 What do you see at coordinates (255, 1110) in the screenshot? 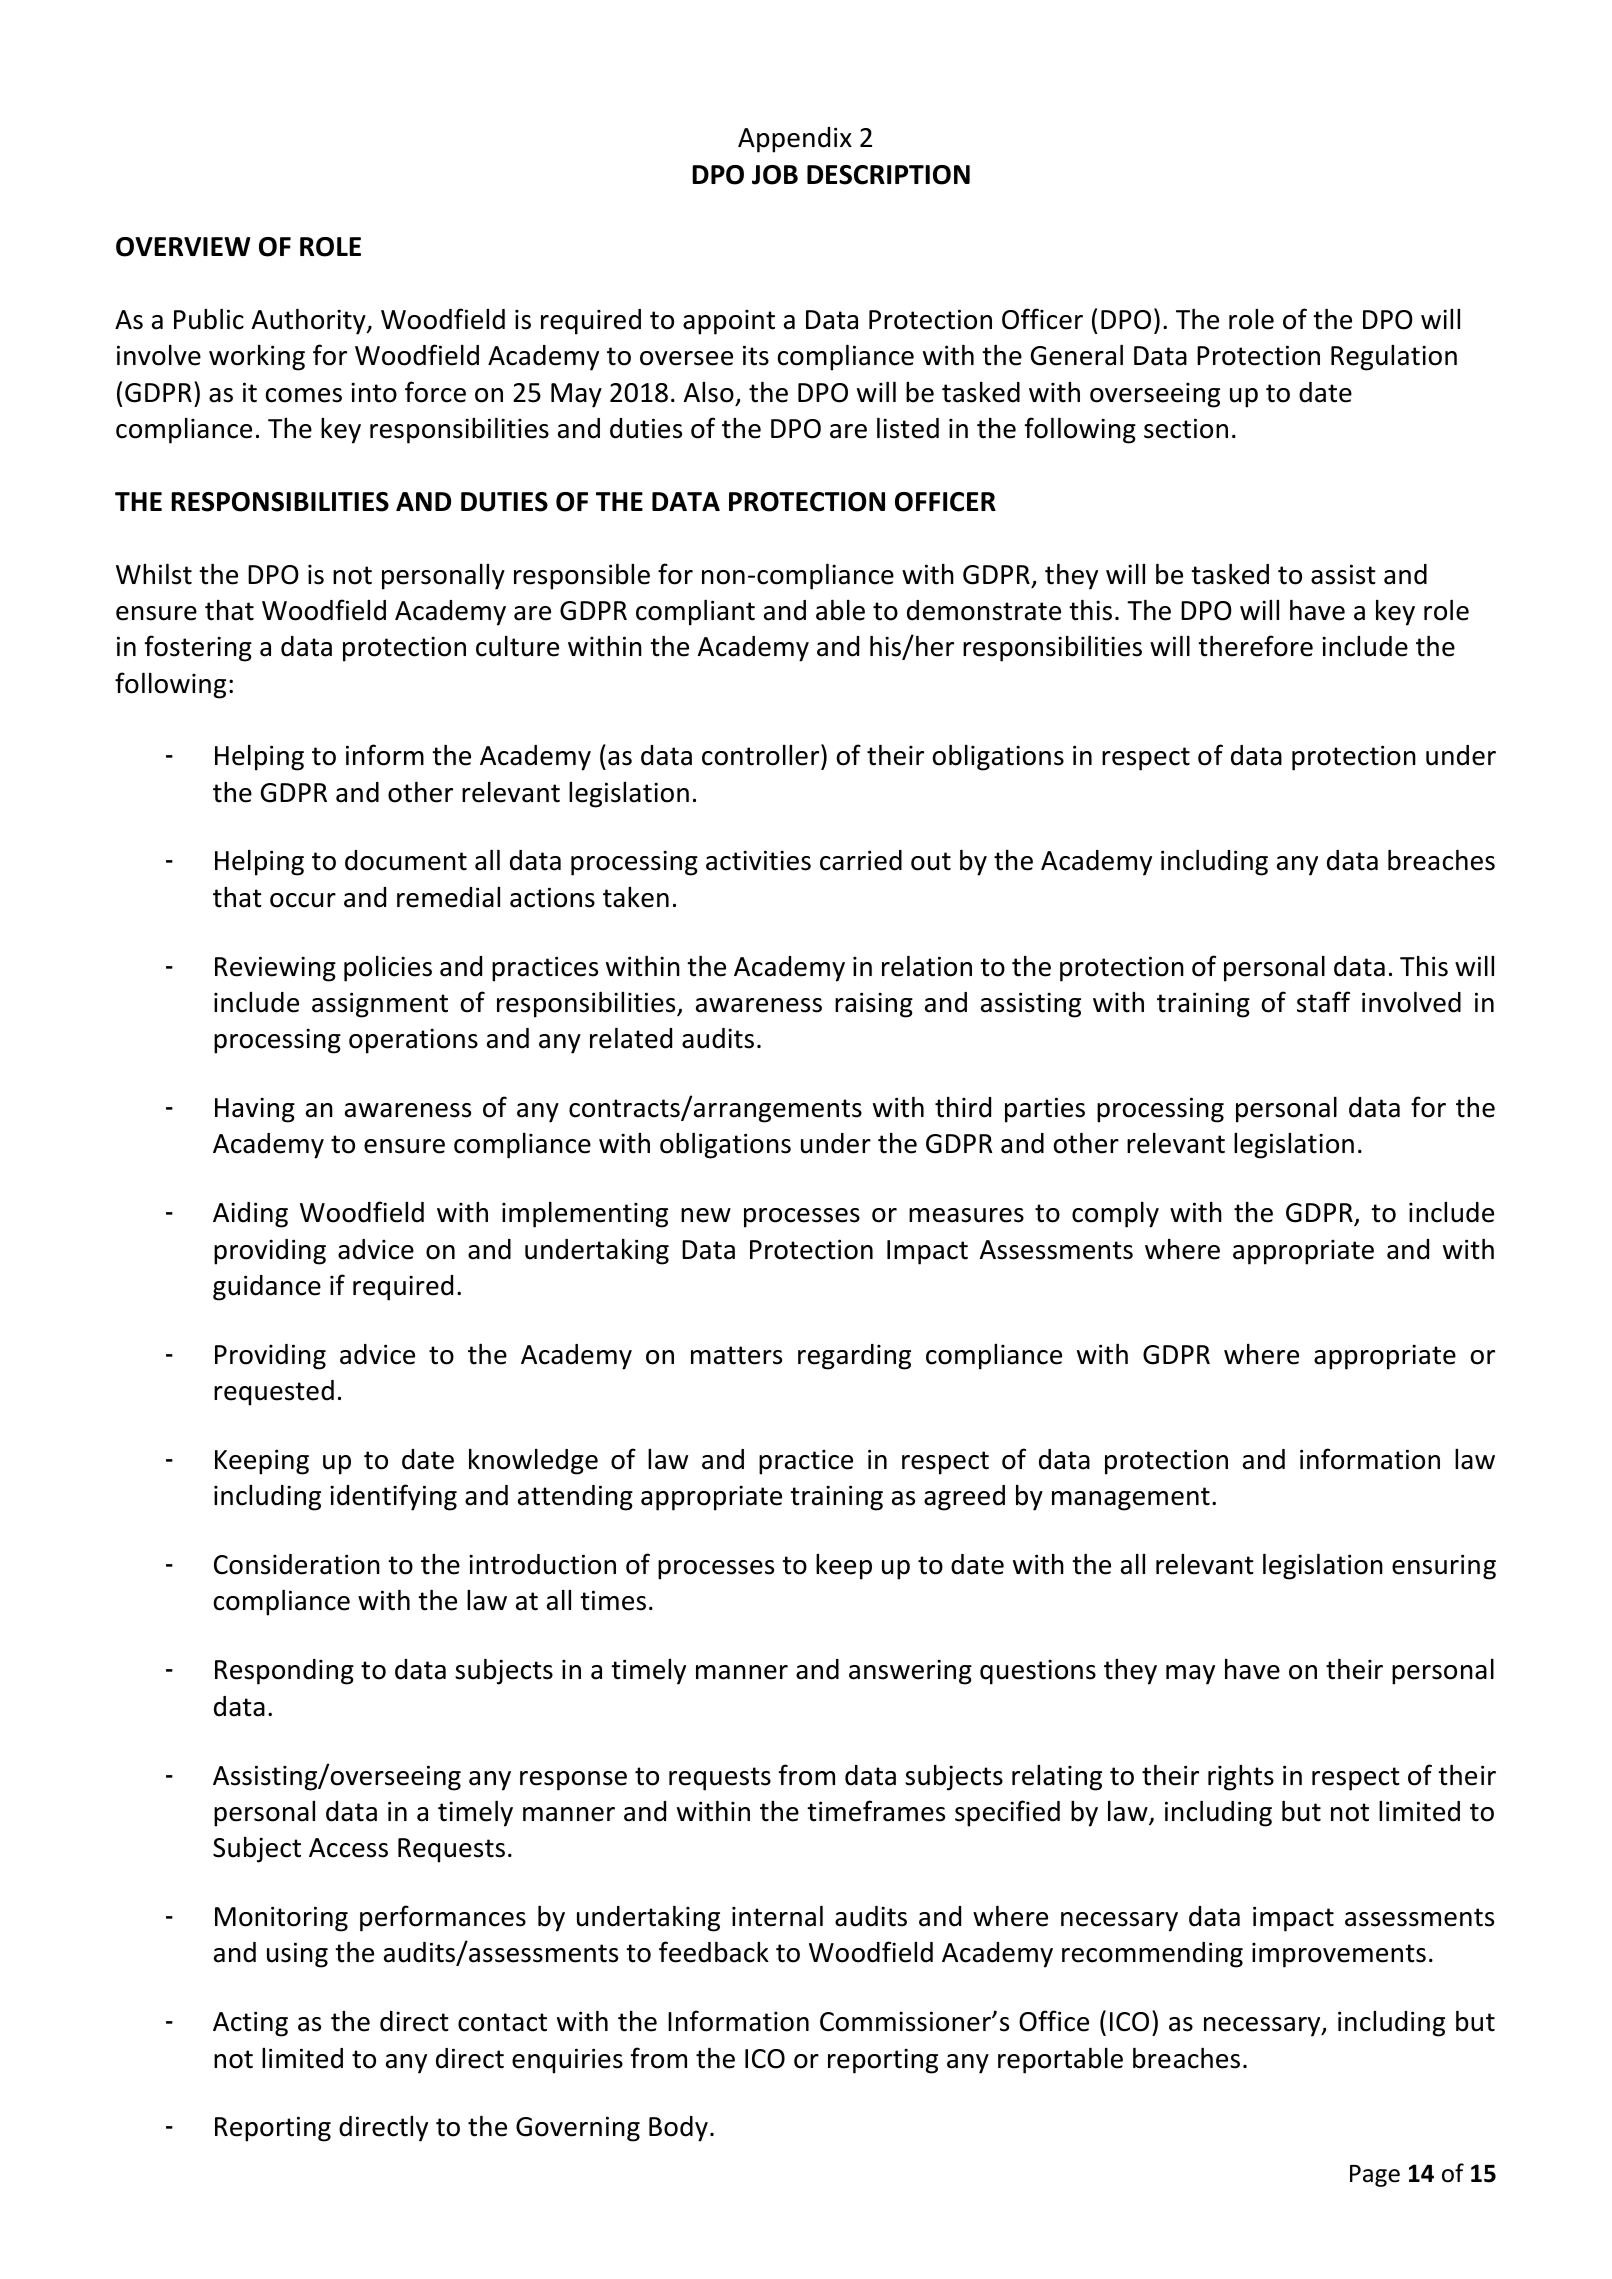
I see `Having` at bounding box center [255, 1110].
